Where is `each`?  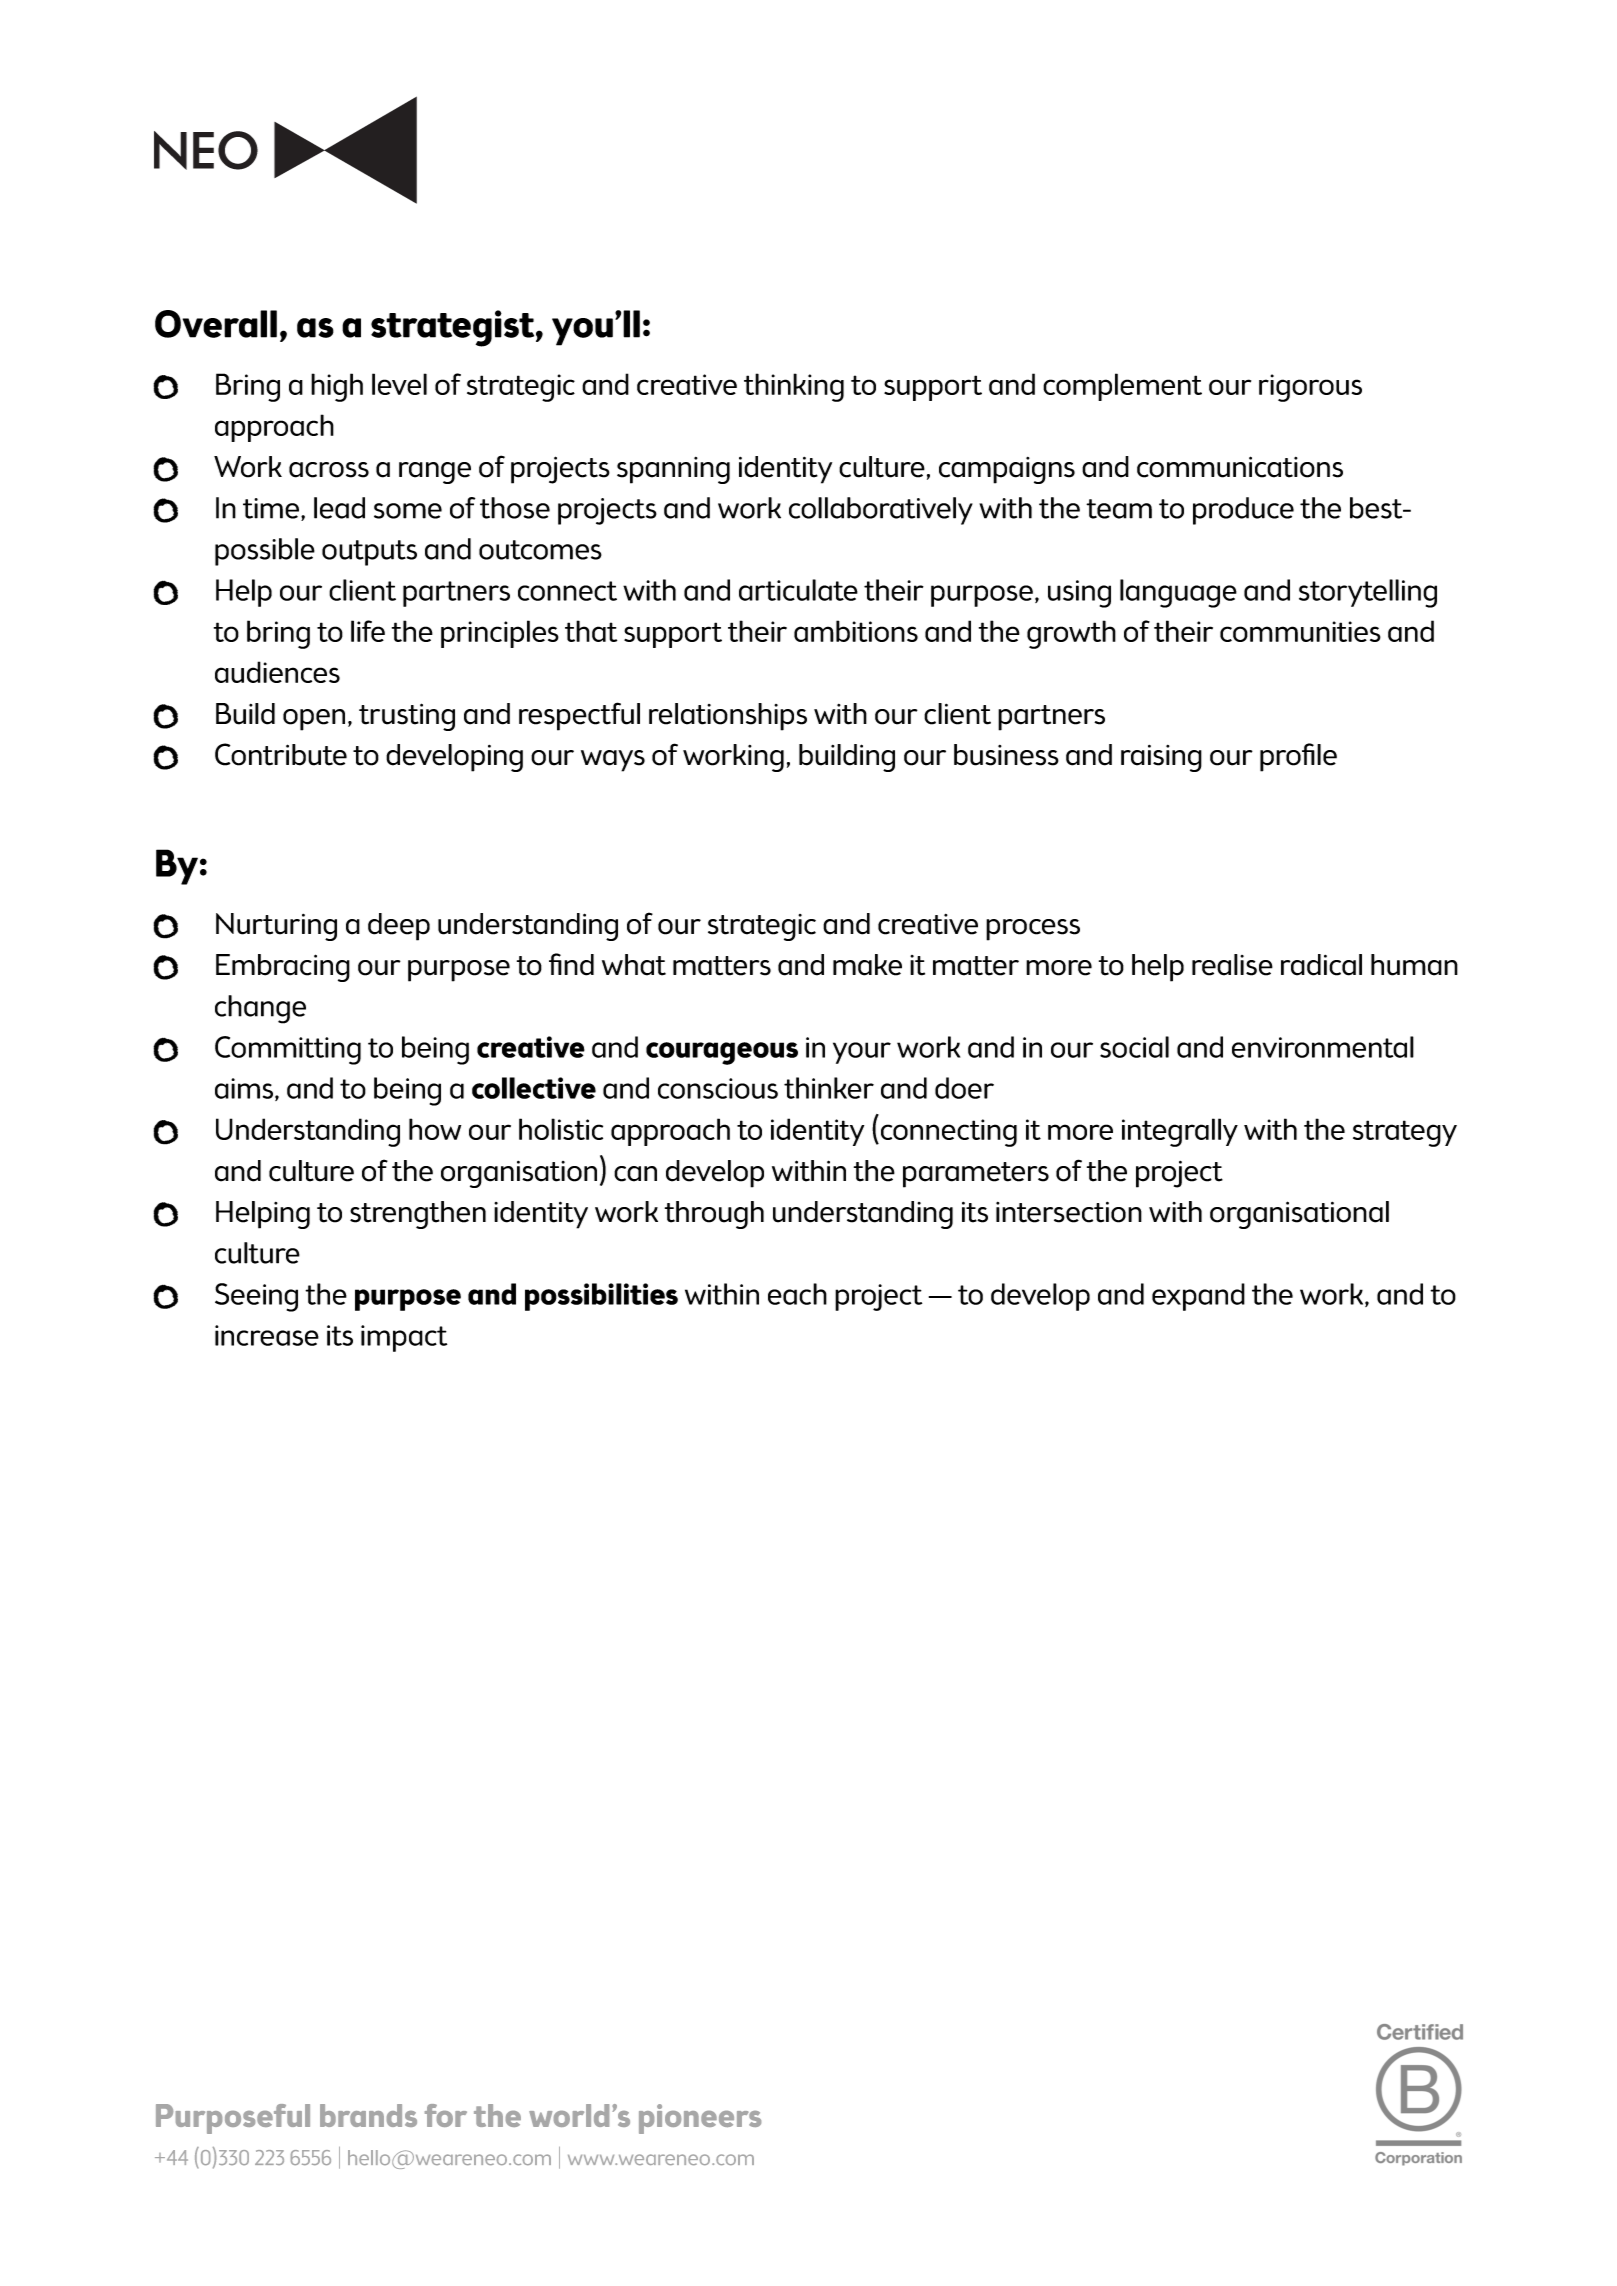 each is located at coordinates (797, 1294).
